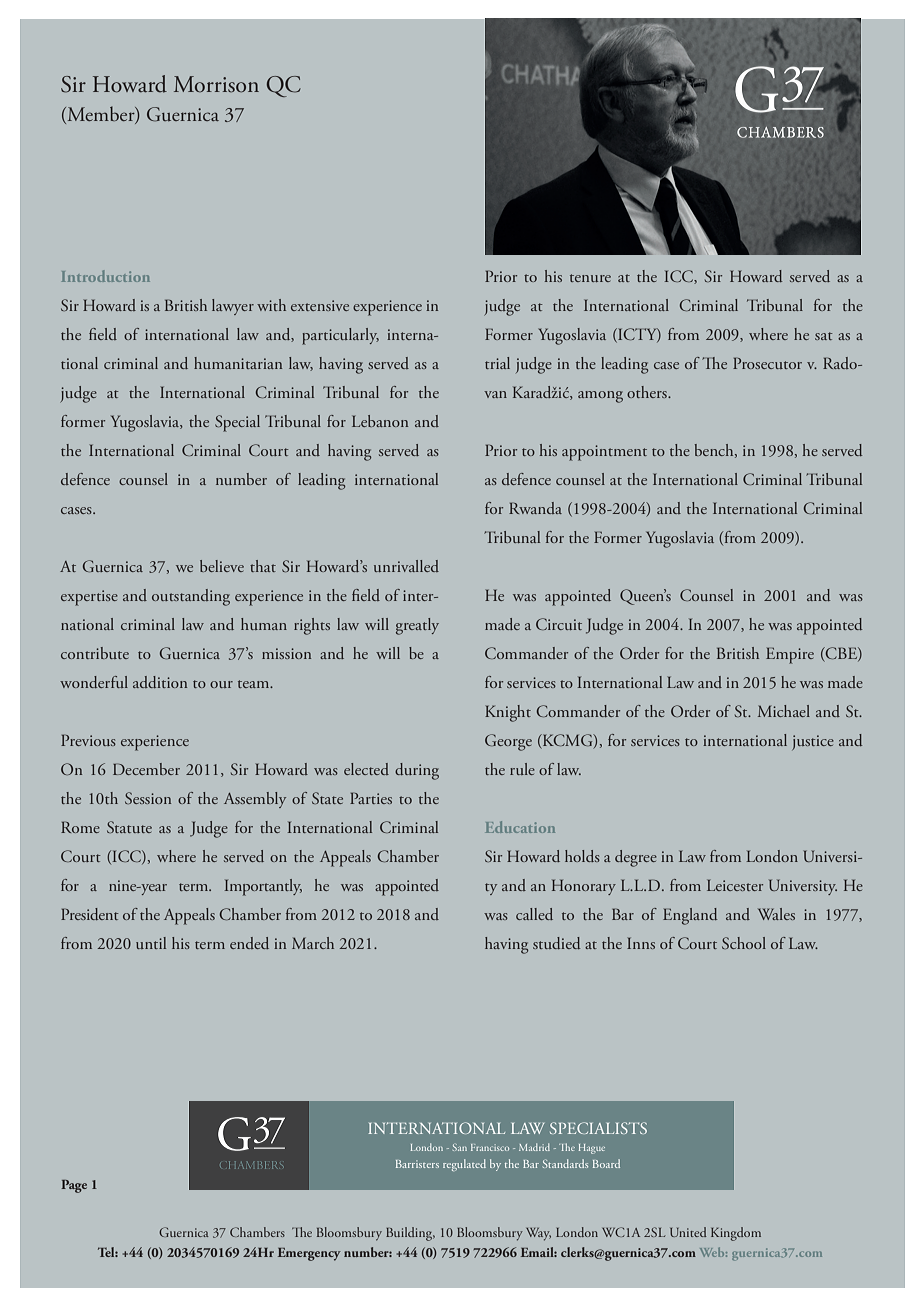  Describe the element at coordinates (790, 655) in the screenshot. I see `Empire` at that location.
